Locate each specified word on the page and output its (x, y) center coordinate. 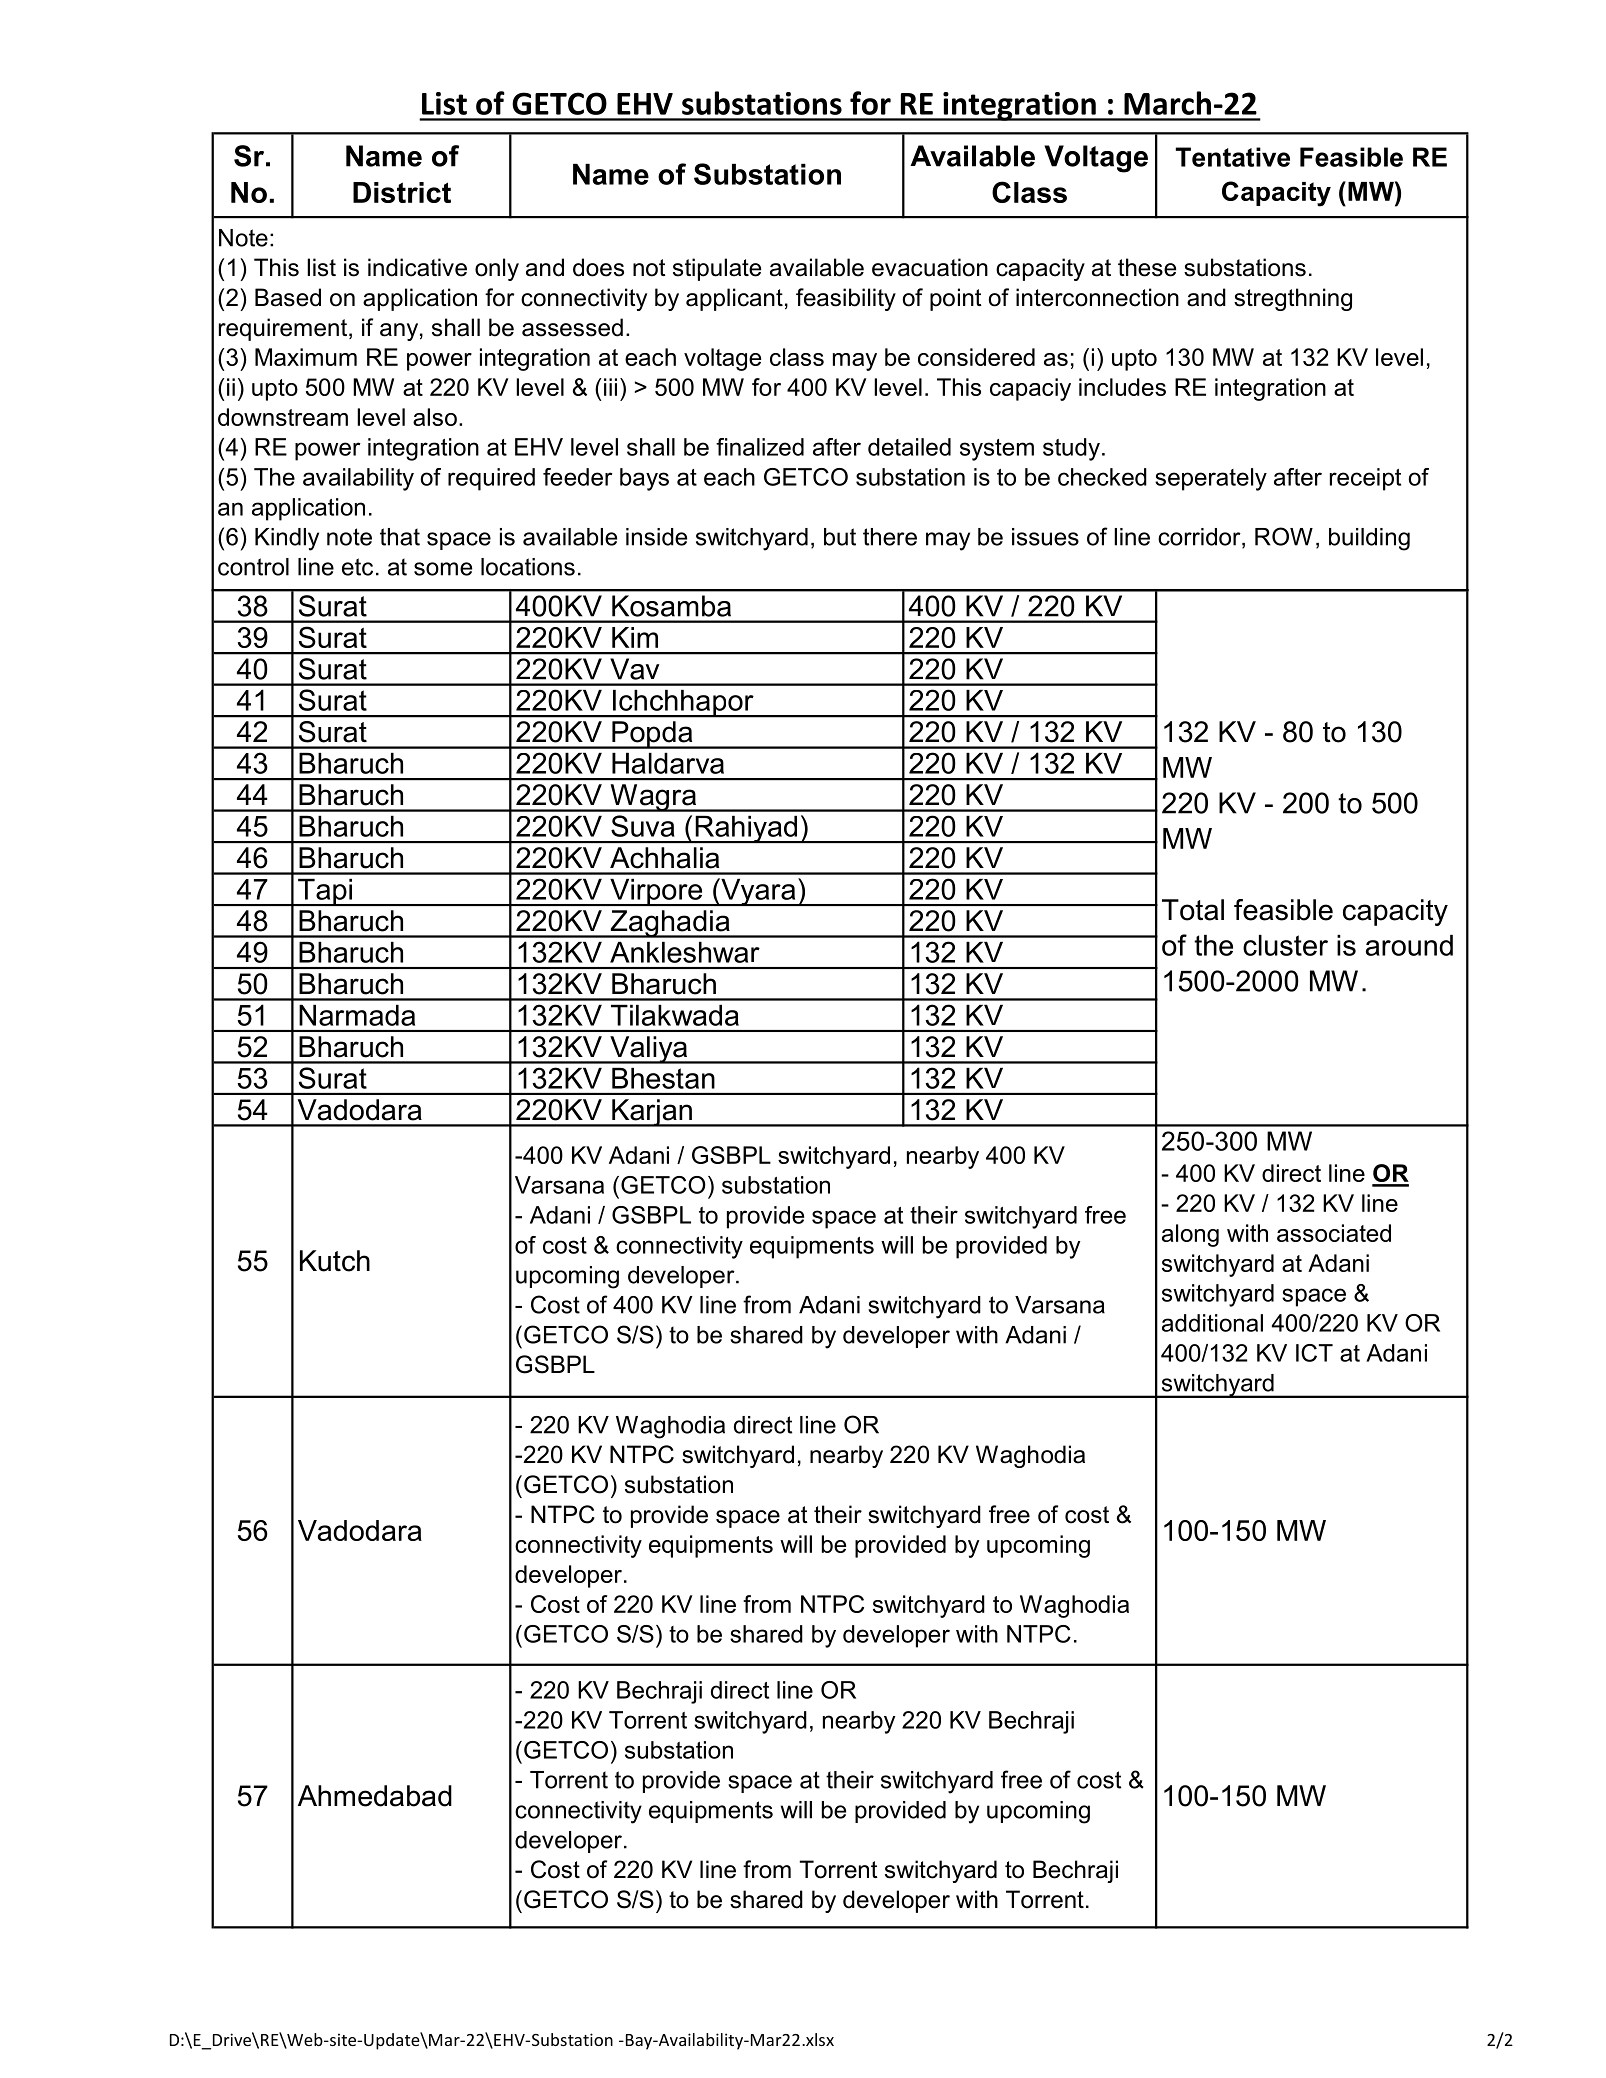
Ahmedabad (375, 1796)
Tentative (1233, 157)
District (402, 192)
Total (1193, 910)
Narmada (357, 1015)
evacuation (930, 267)
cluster (1285, 945)
